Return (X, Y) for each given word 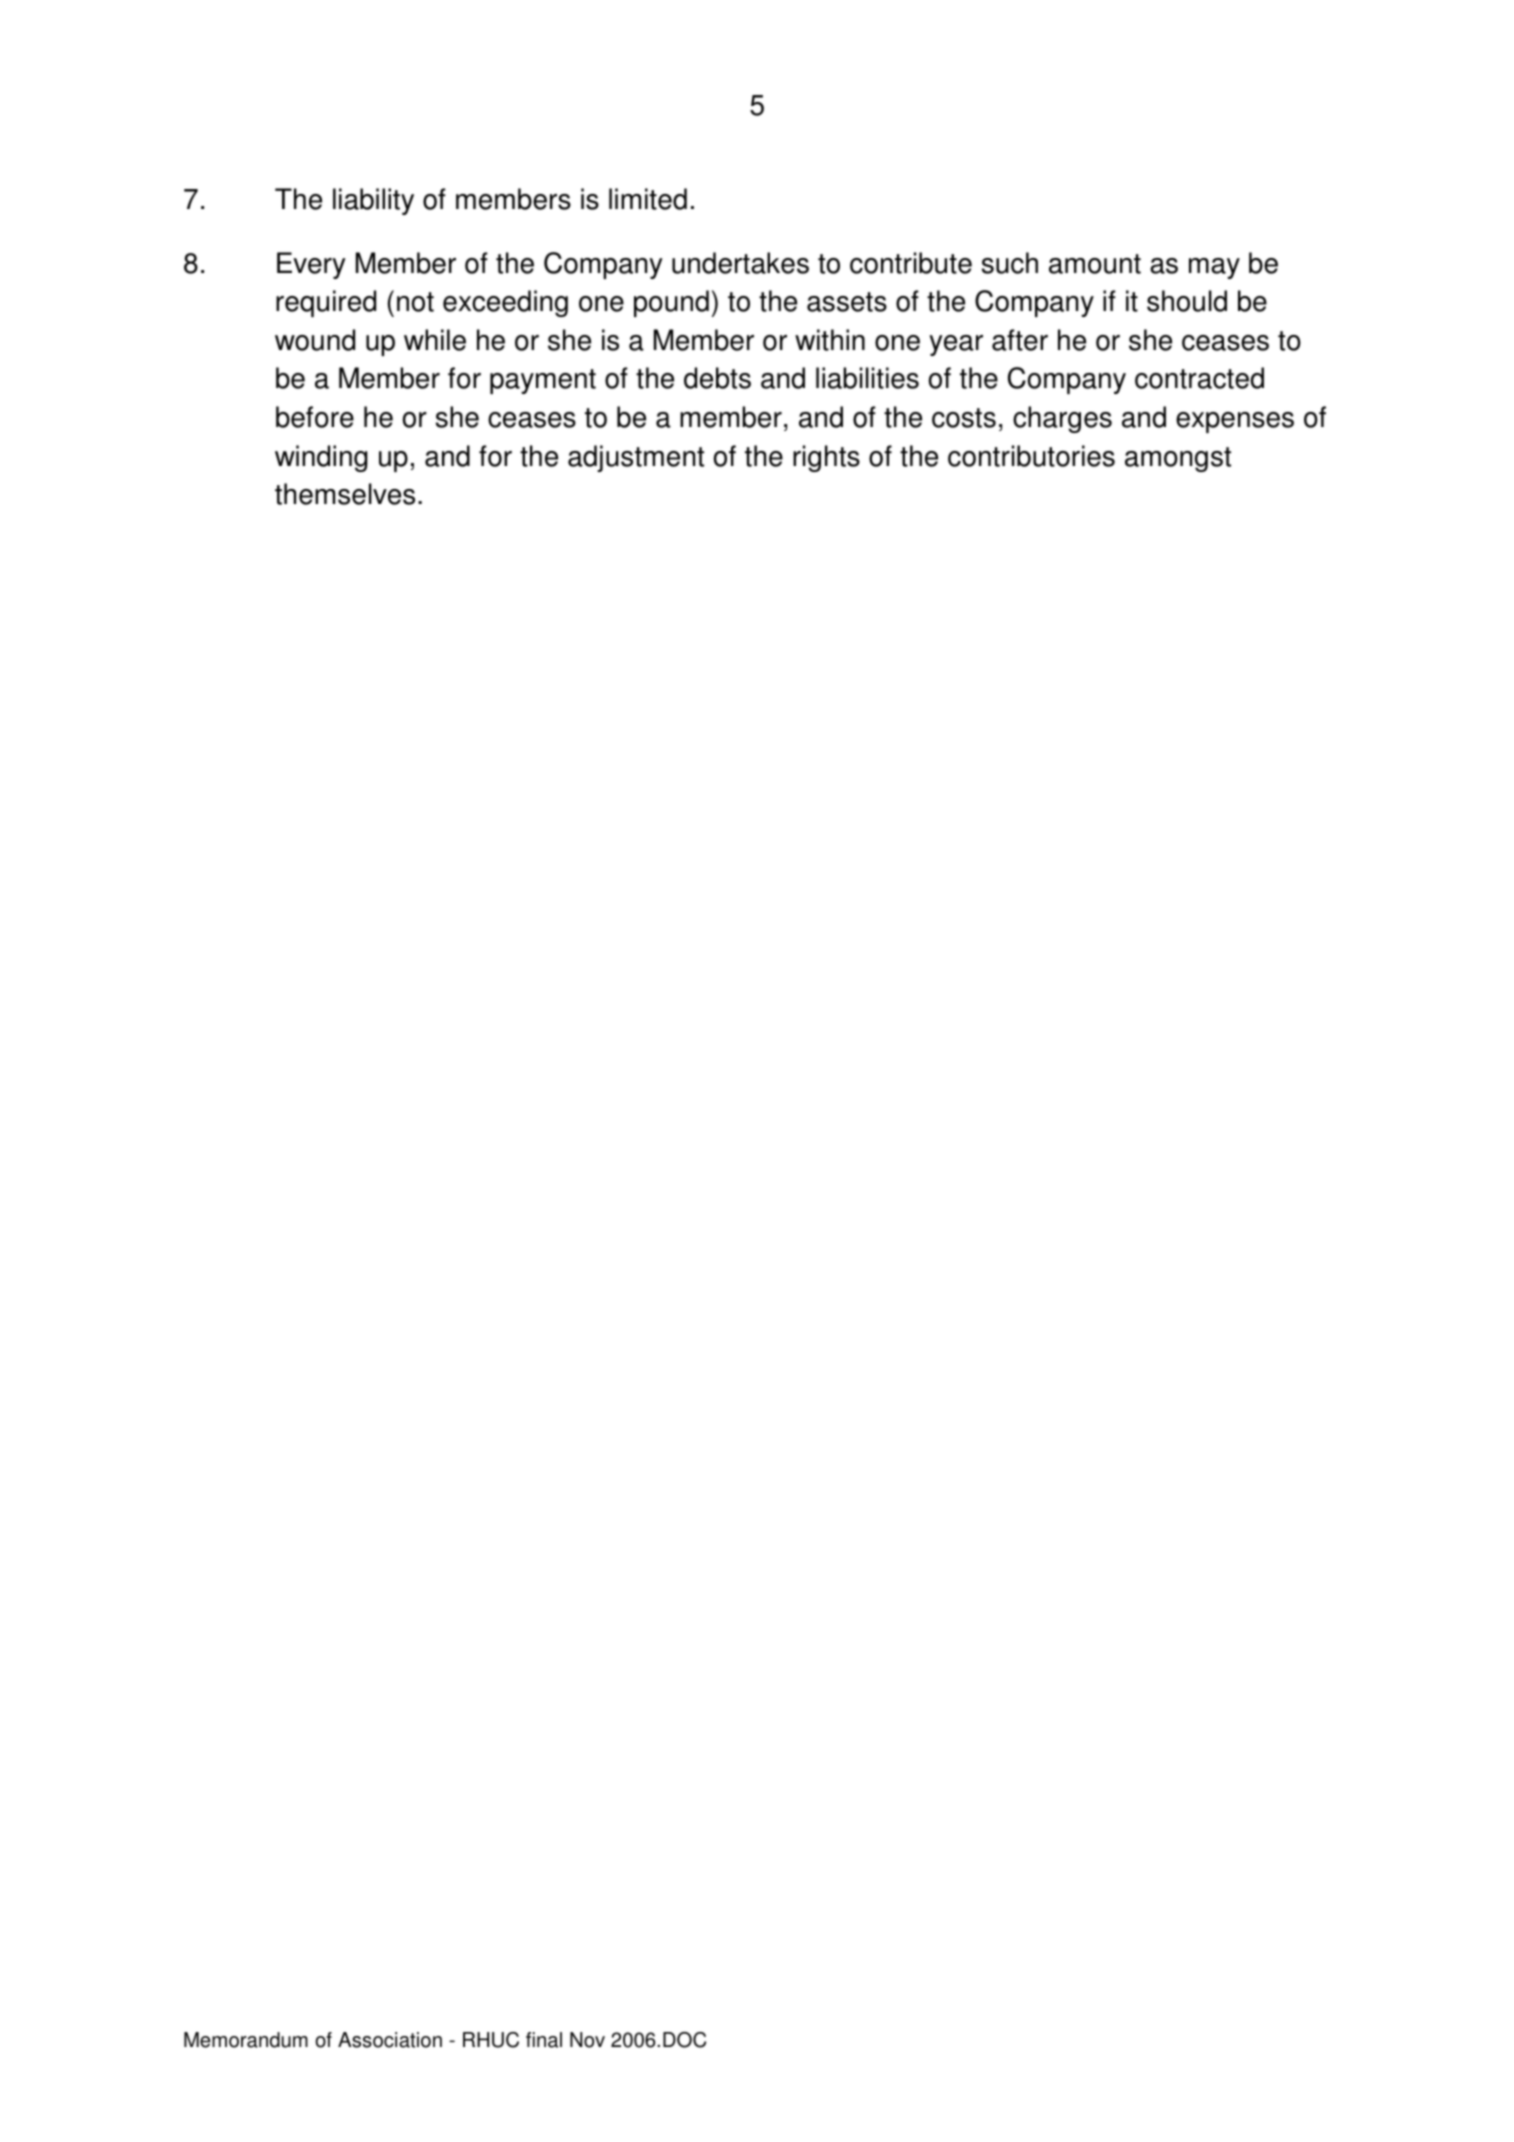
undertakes (740, 263)
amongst (1178, 459)
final (544, 2040)
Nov (587, 2040)
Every (311, 265)
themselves (345, 494)
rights (826, 458)
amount (1095, 264)
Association (390, 2040)
